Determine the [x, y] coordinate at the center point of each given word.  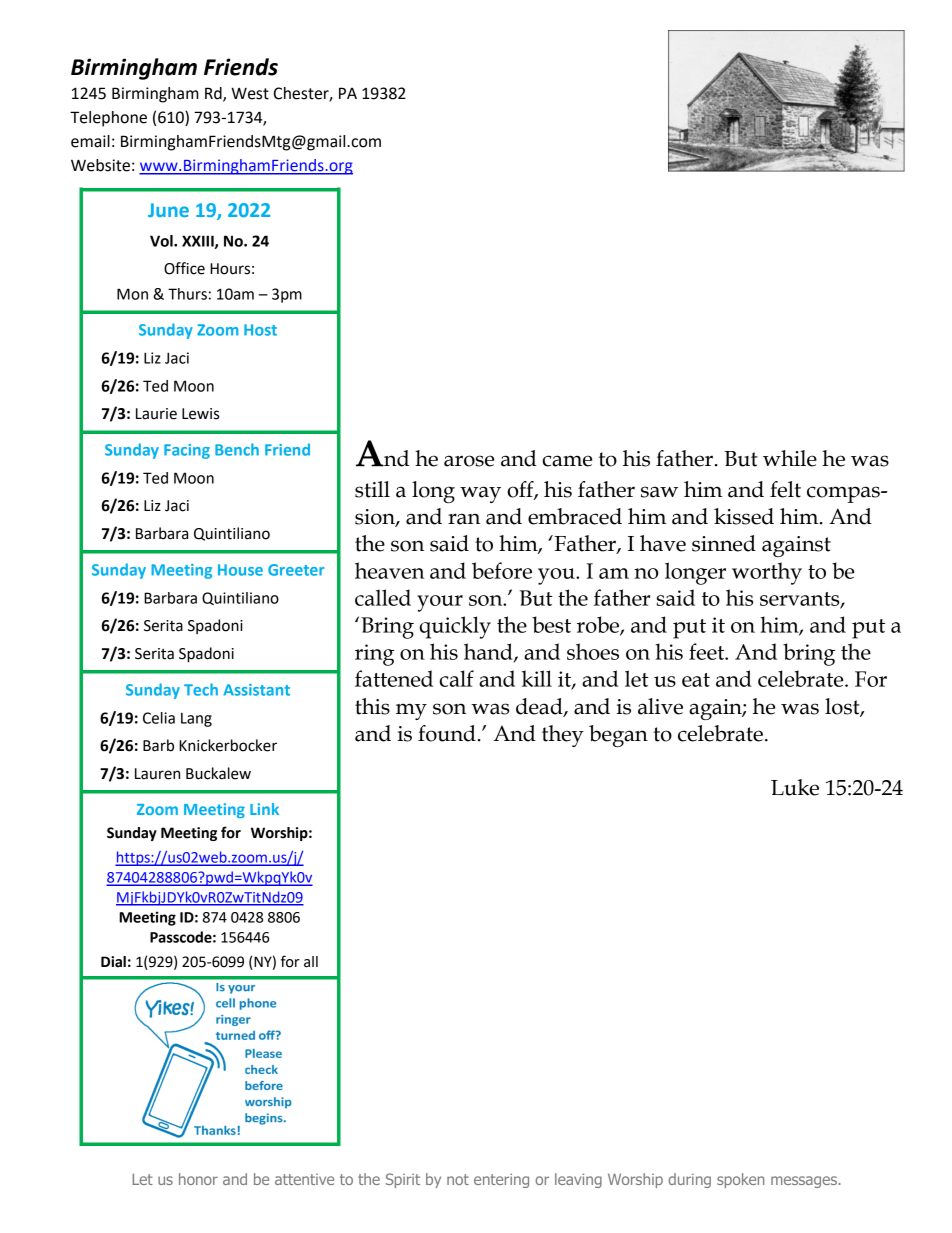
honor [198, 1179]
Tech [201, 689]
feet [708, 651]
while [790, 458]
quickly [455, 627]
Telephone [108, 119]
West [250, 93]
